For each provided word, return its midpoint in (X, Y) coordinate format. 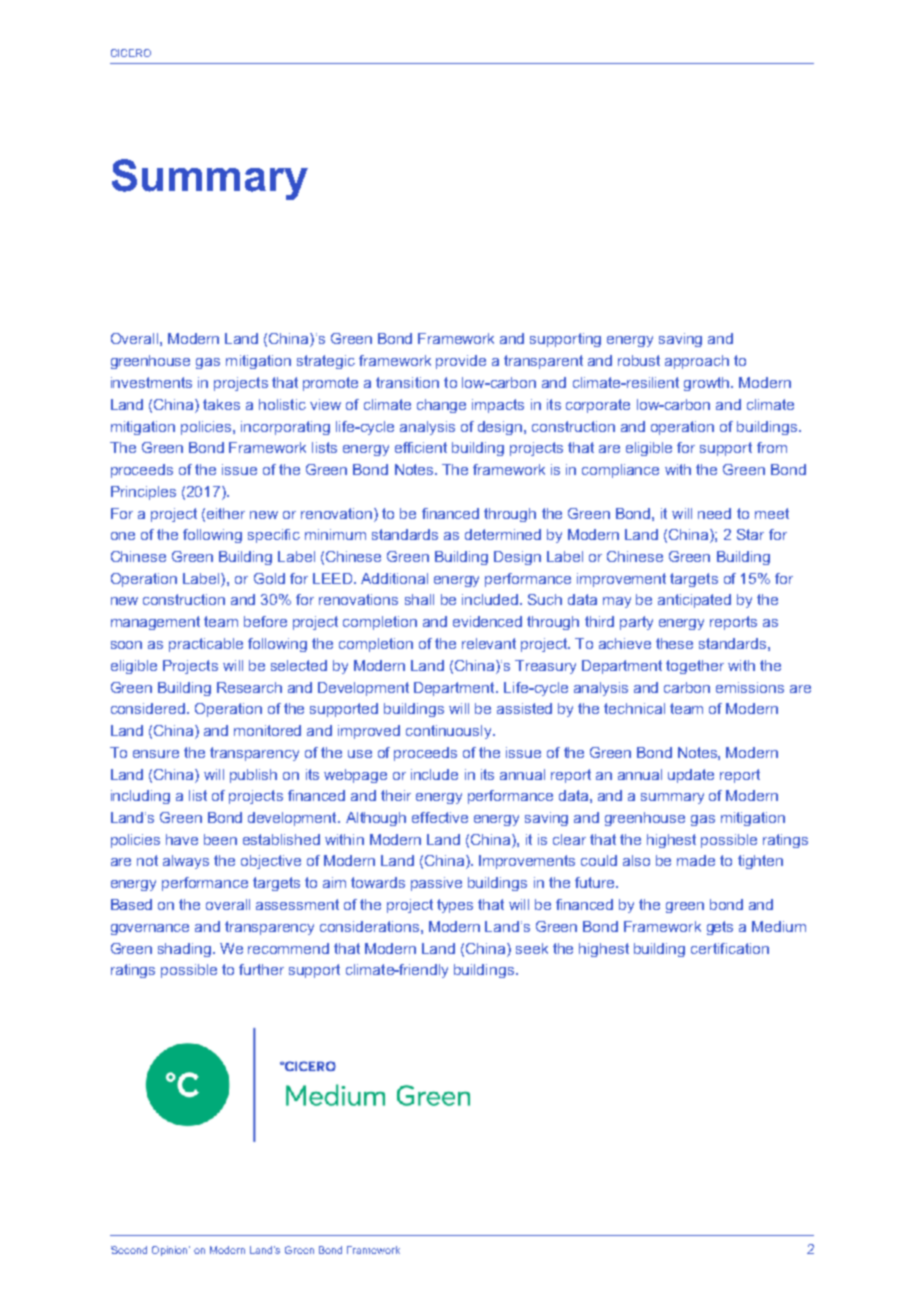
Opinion (171, 1251)
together (695, 667)
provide (461, 362)
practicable (206, 645)
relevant (489, 643)
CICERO (131, 53)
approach (697, 362)
